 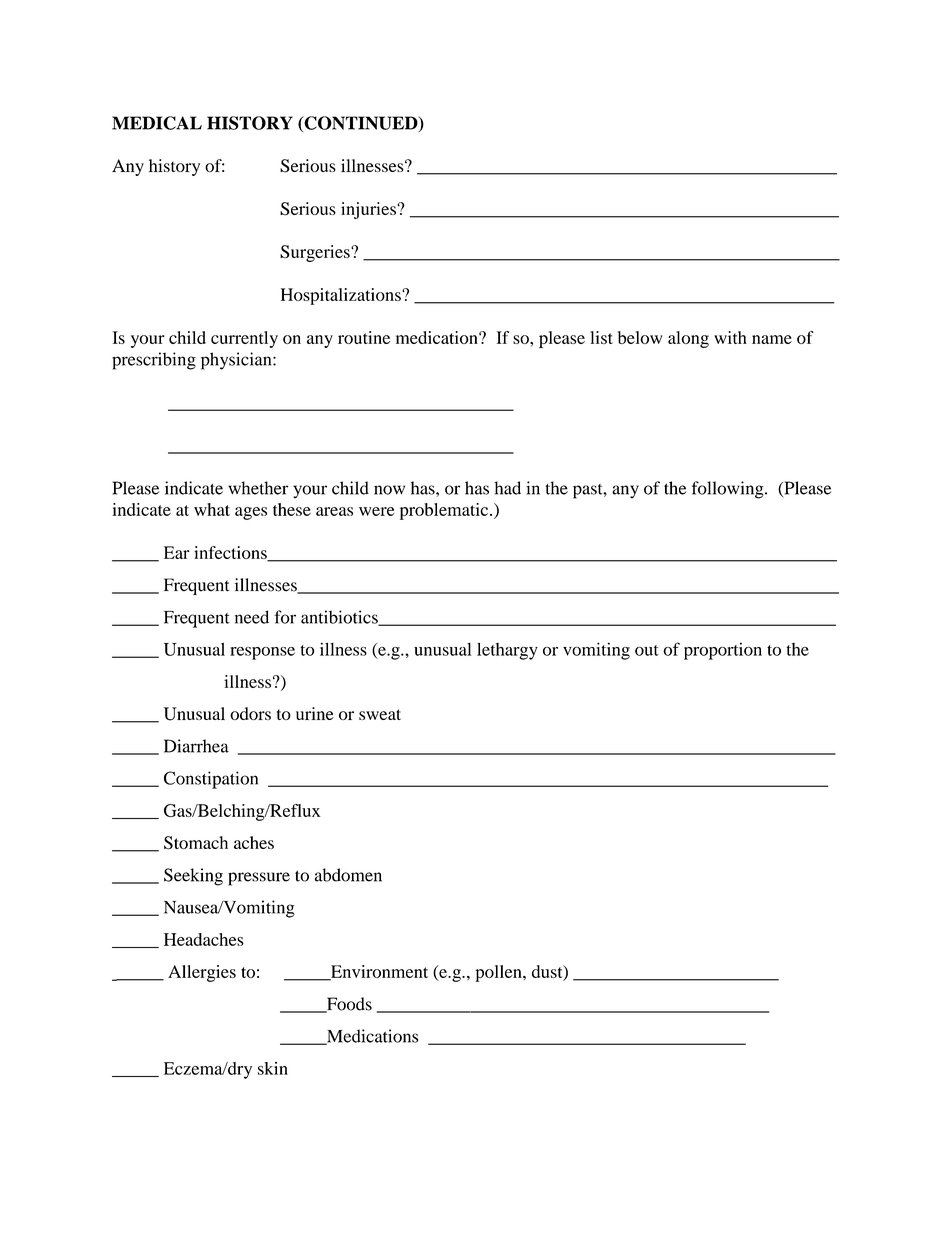 I want to click on proportion, so click(x=723, y=651).
